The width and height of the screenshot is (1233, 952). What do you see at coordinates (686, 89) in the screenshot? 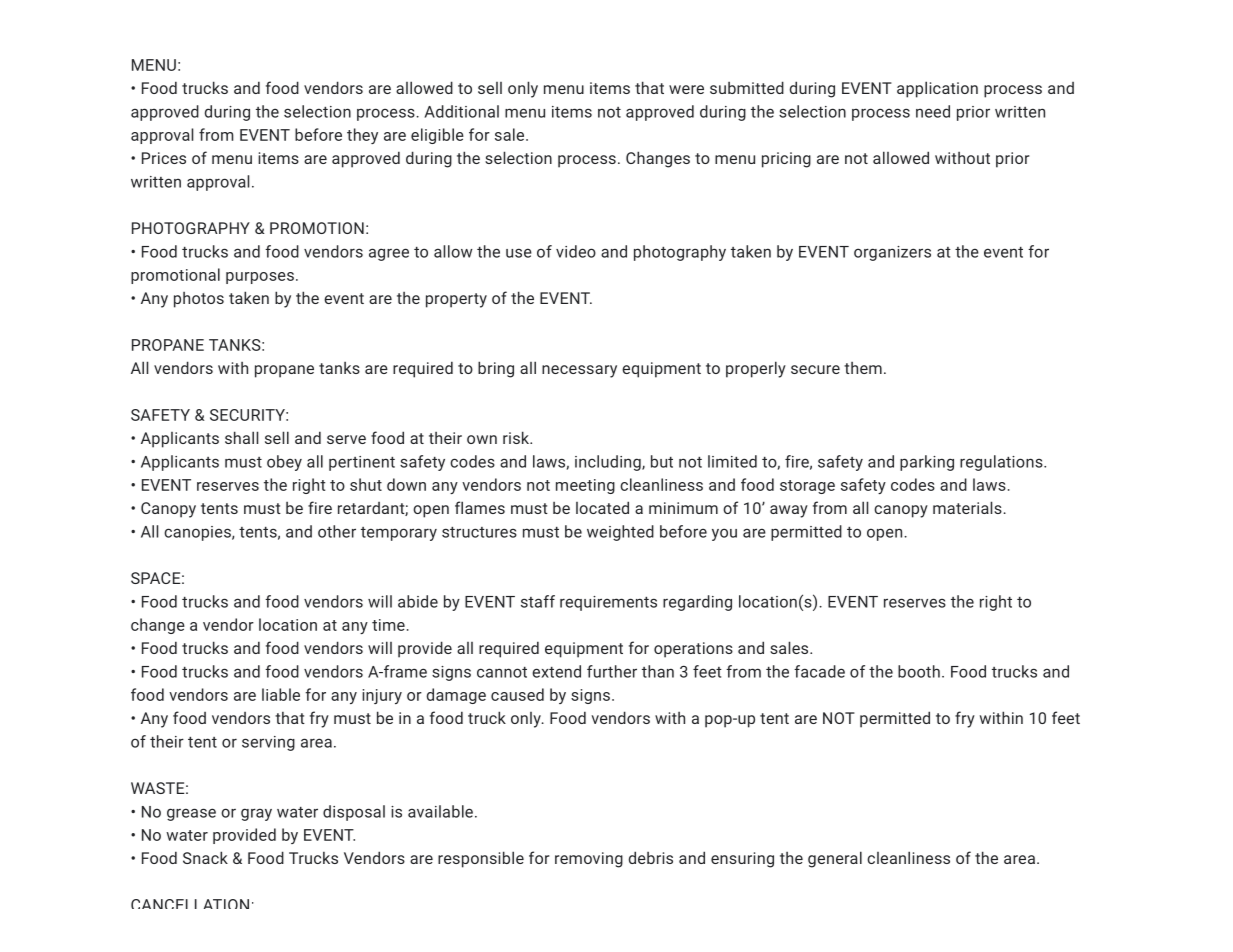
I see `were` at bounding box center [686, 89].
